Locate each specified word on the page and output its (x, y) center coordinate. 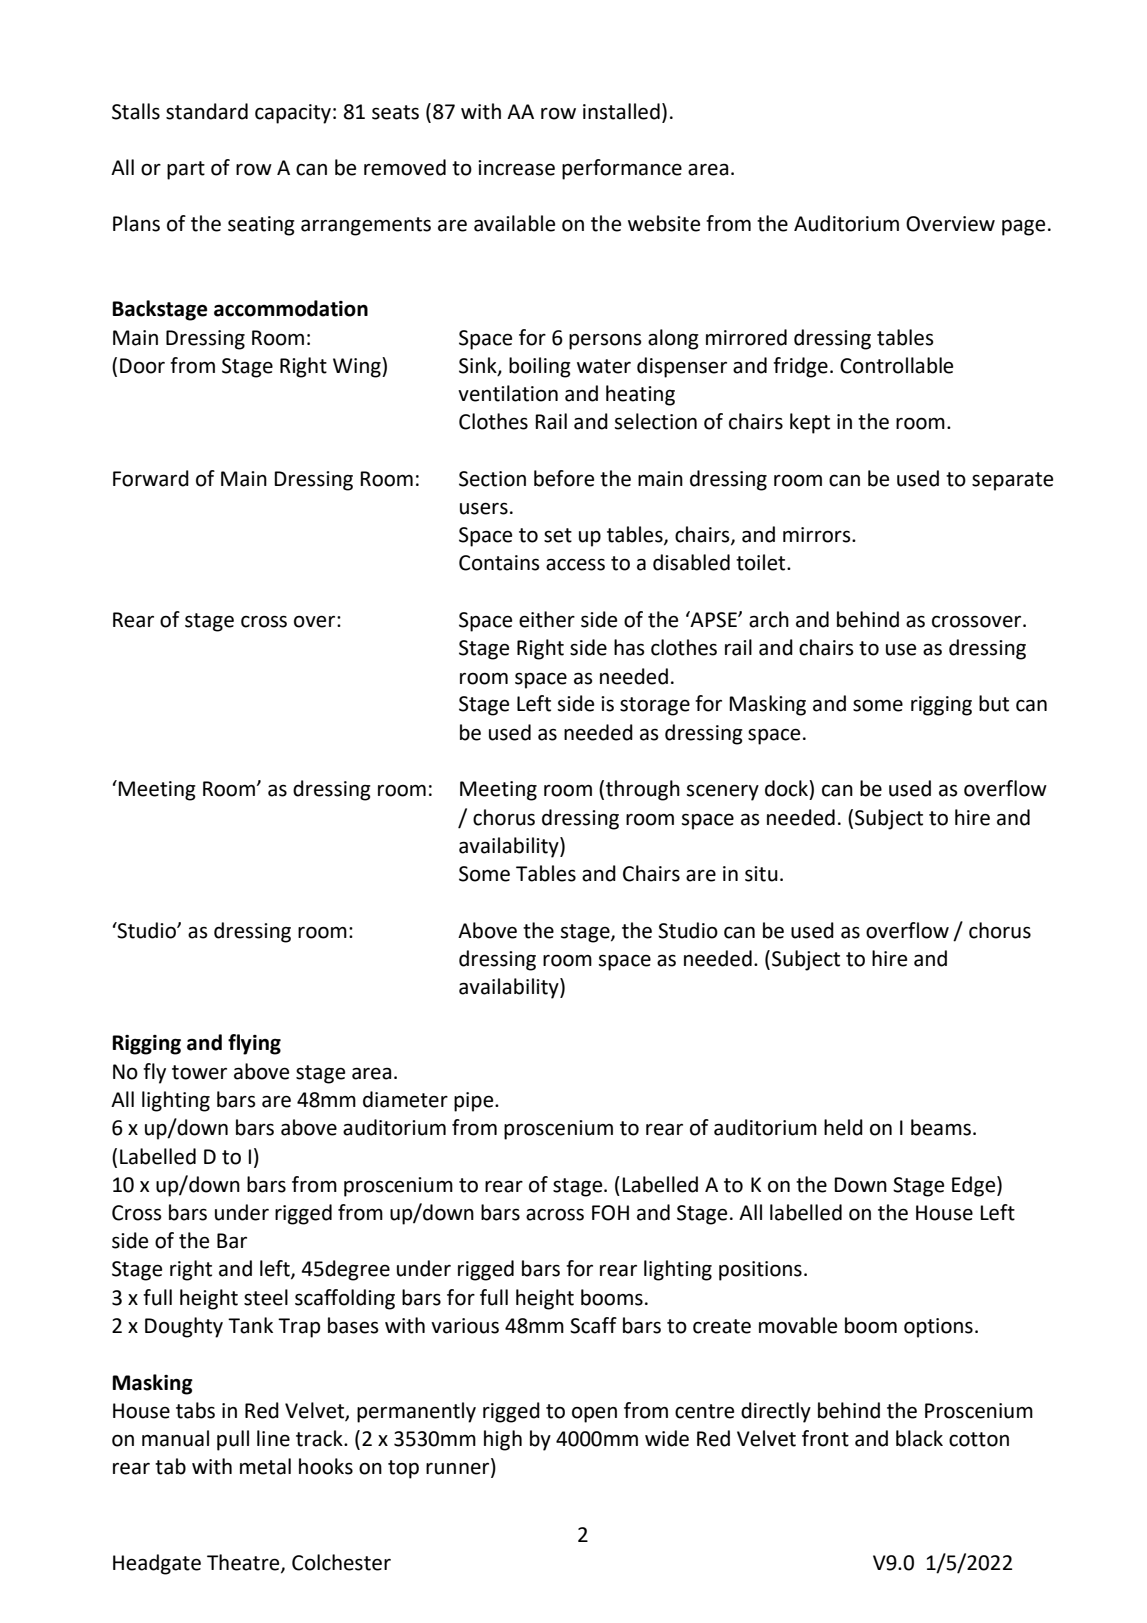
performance (622, 169)
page (1023, 227)
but (994, 703)
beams (941, 1127)
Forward (151, 478)
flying (254, 1044)
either (547, 619)
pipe (475, 1102)
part (186, 170)
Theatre (244, 1563)
